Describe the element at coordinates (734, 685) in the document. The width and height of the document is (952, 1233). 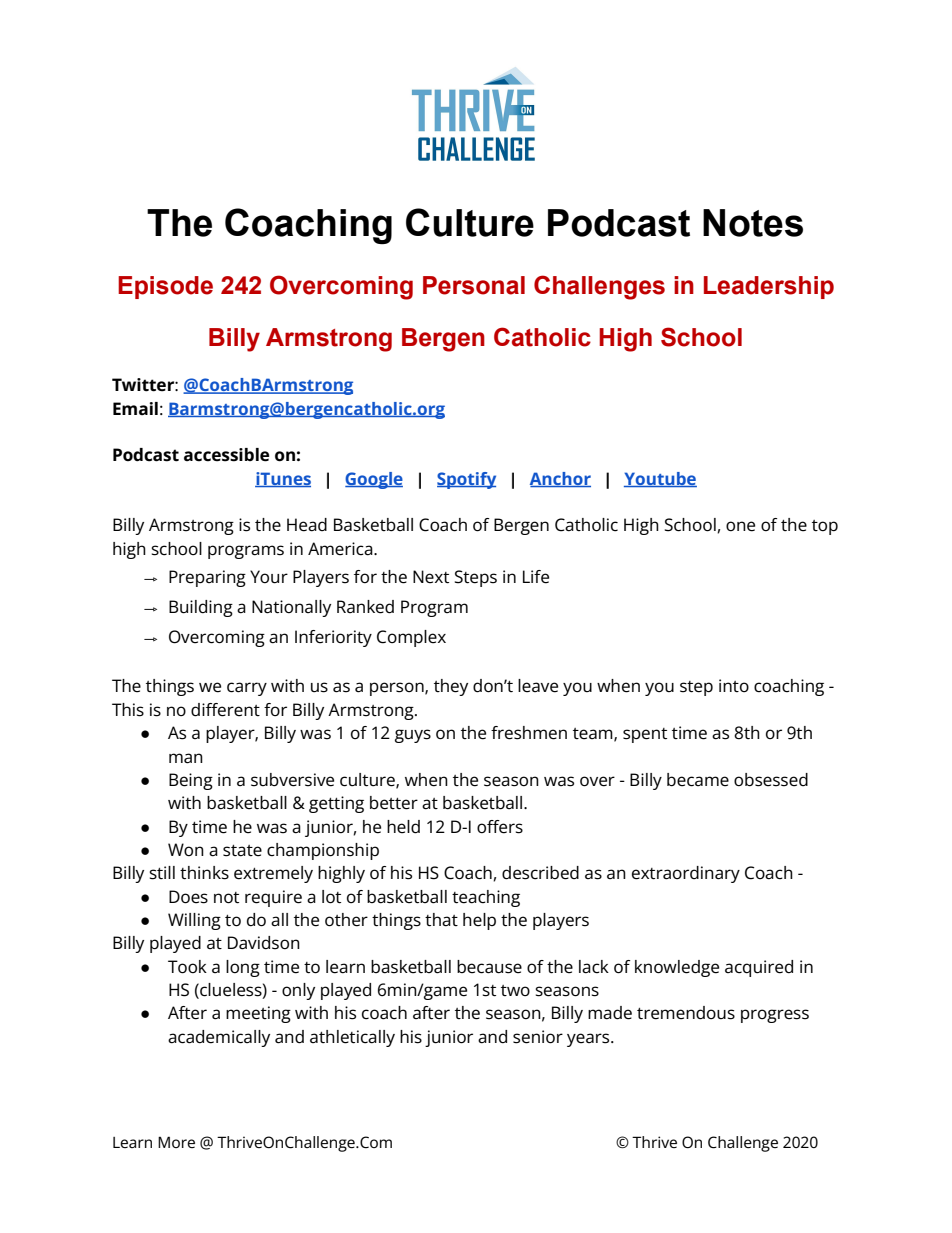
I see `into` at that location.
